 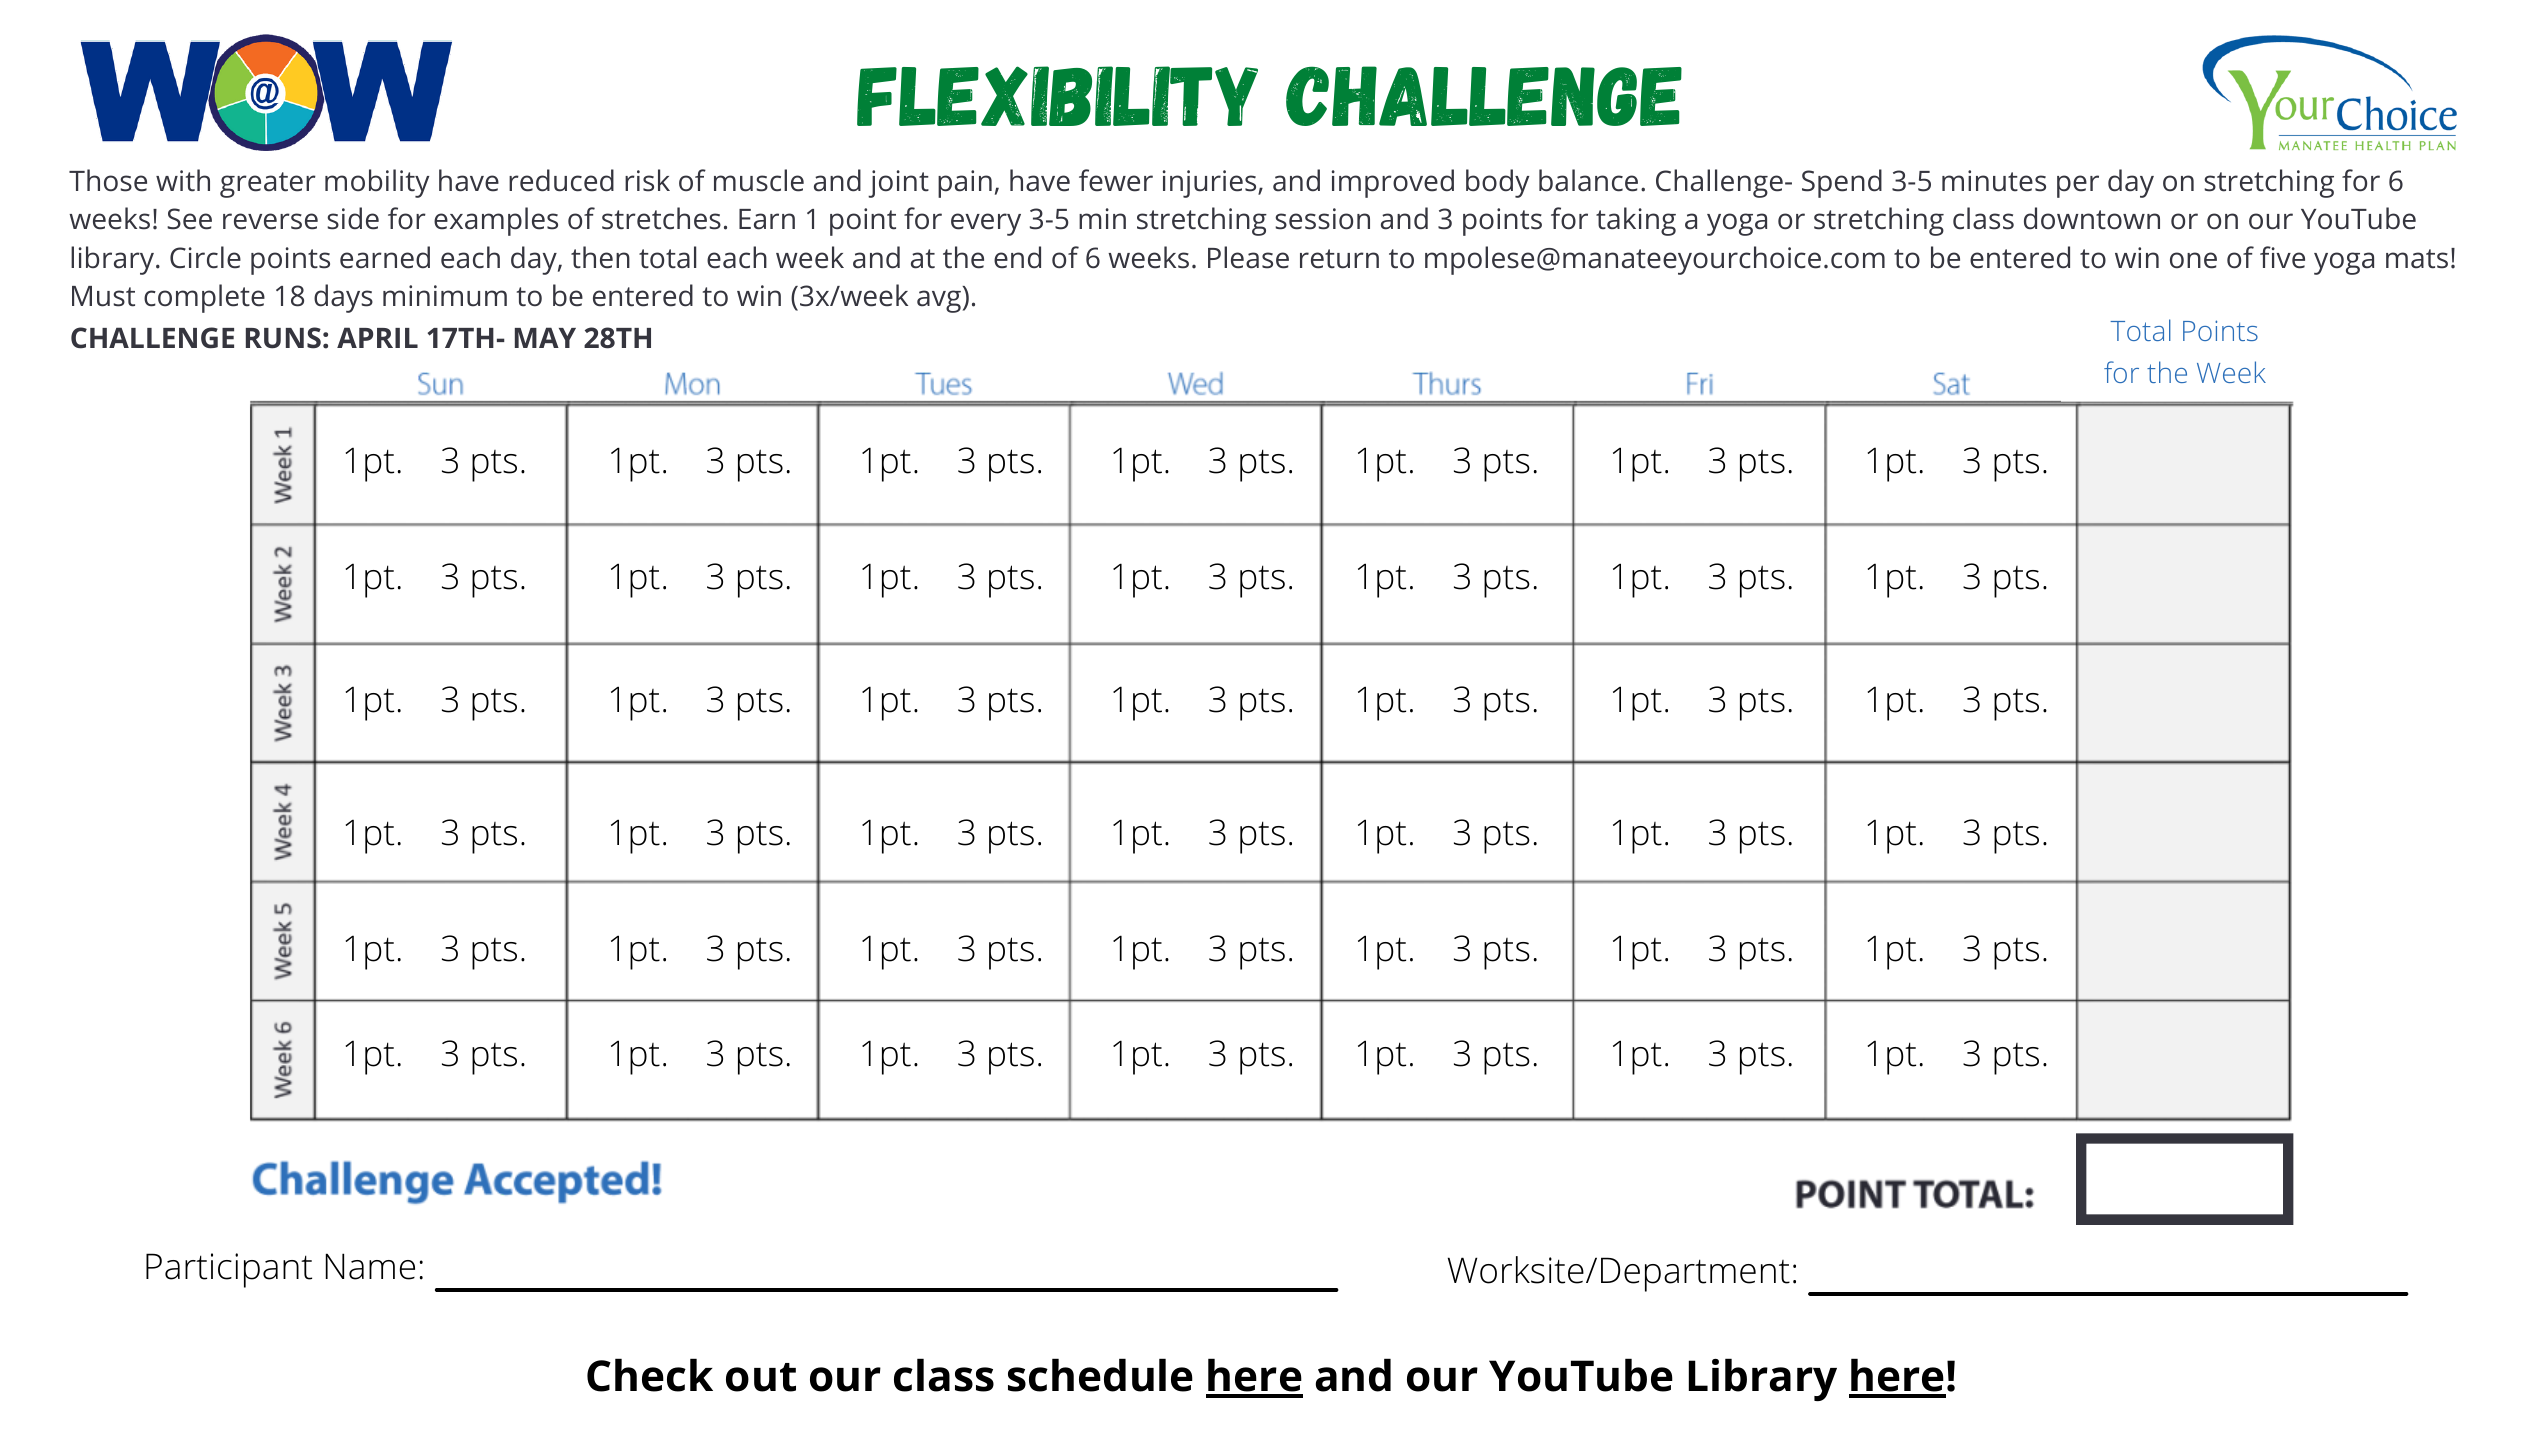 What do you see at coordinates (445, 296) in the screenshot?
I see `minimum` at bounding box center [445, 296].
